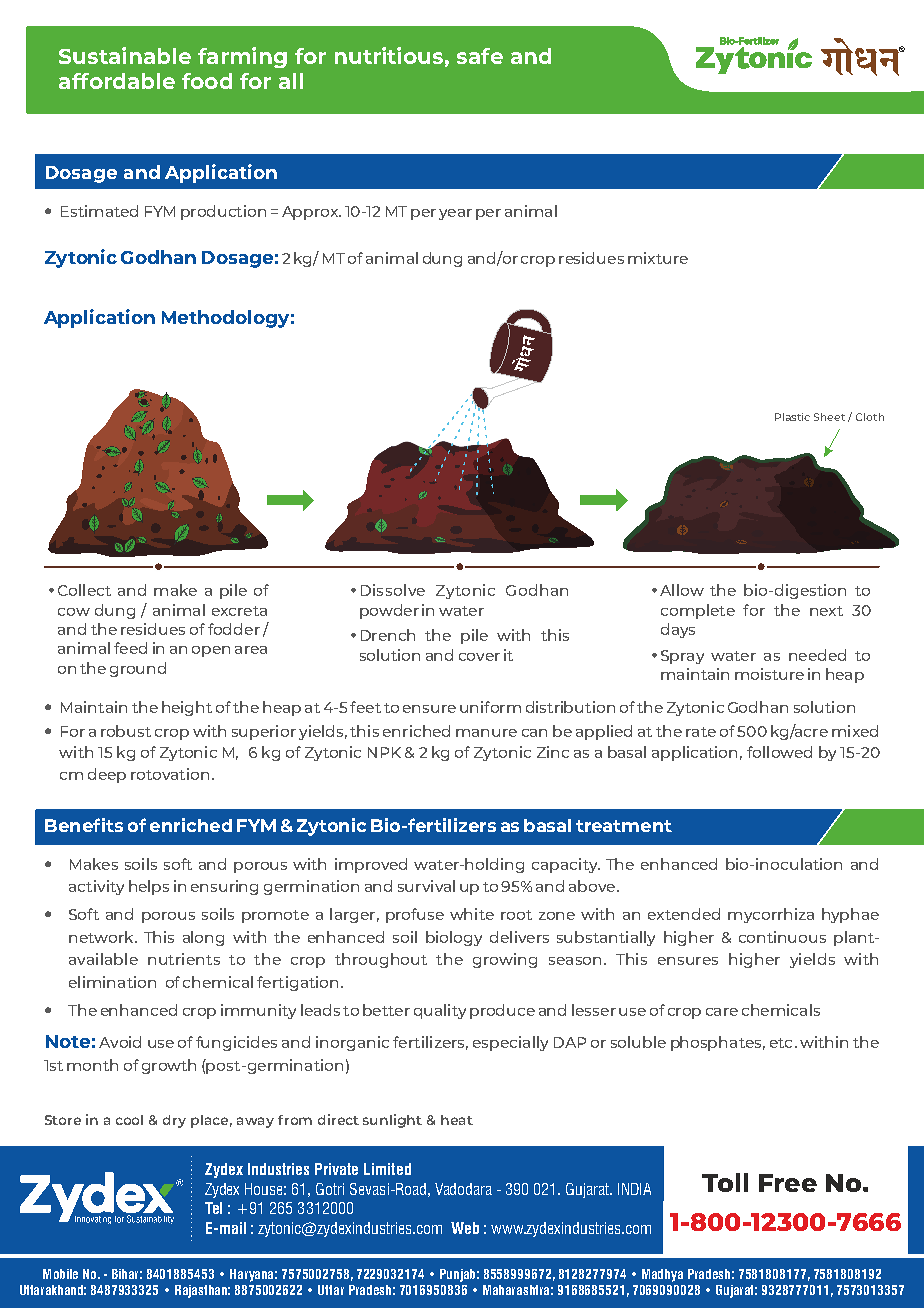 Image resolution: width=924 pixels, height=1308 pixels. Describe the element at coordinates (213, 1208) in the screenshot. I see `Tel` at that location.
